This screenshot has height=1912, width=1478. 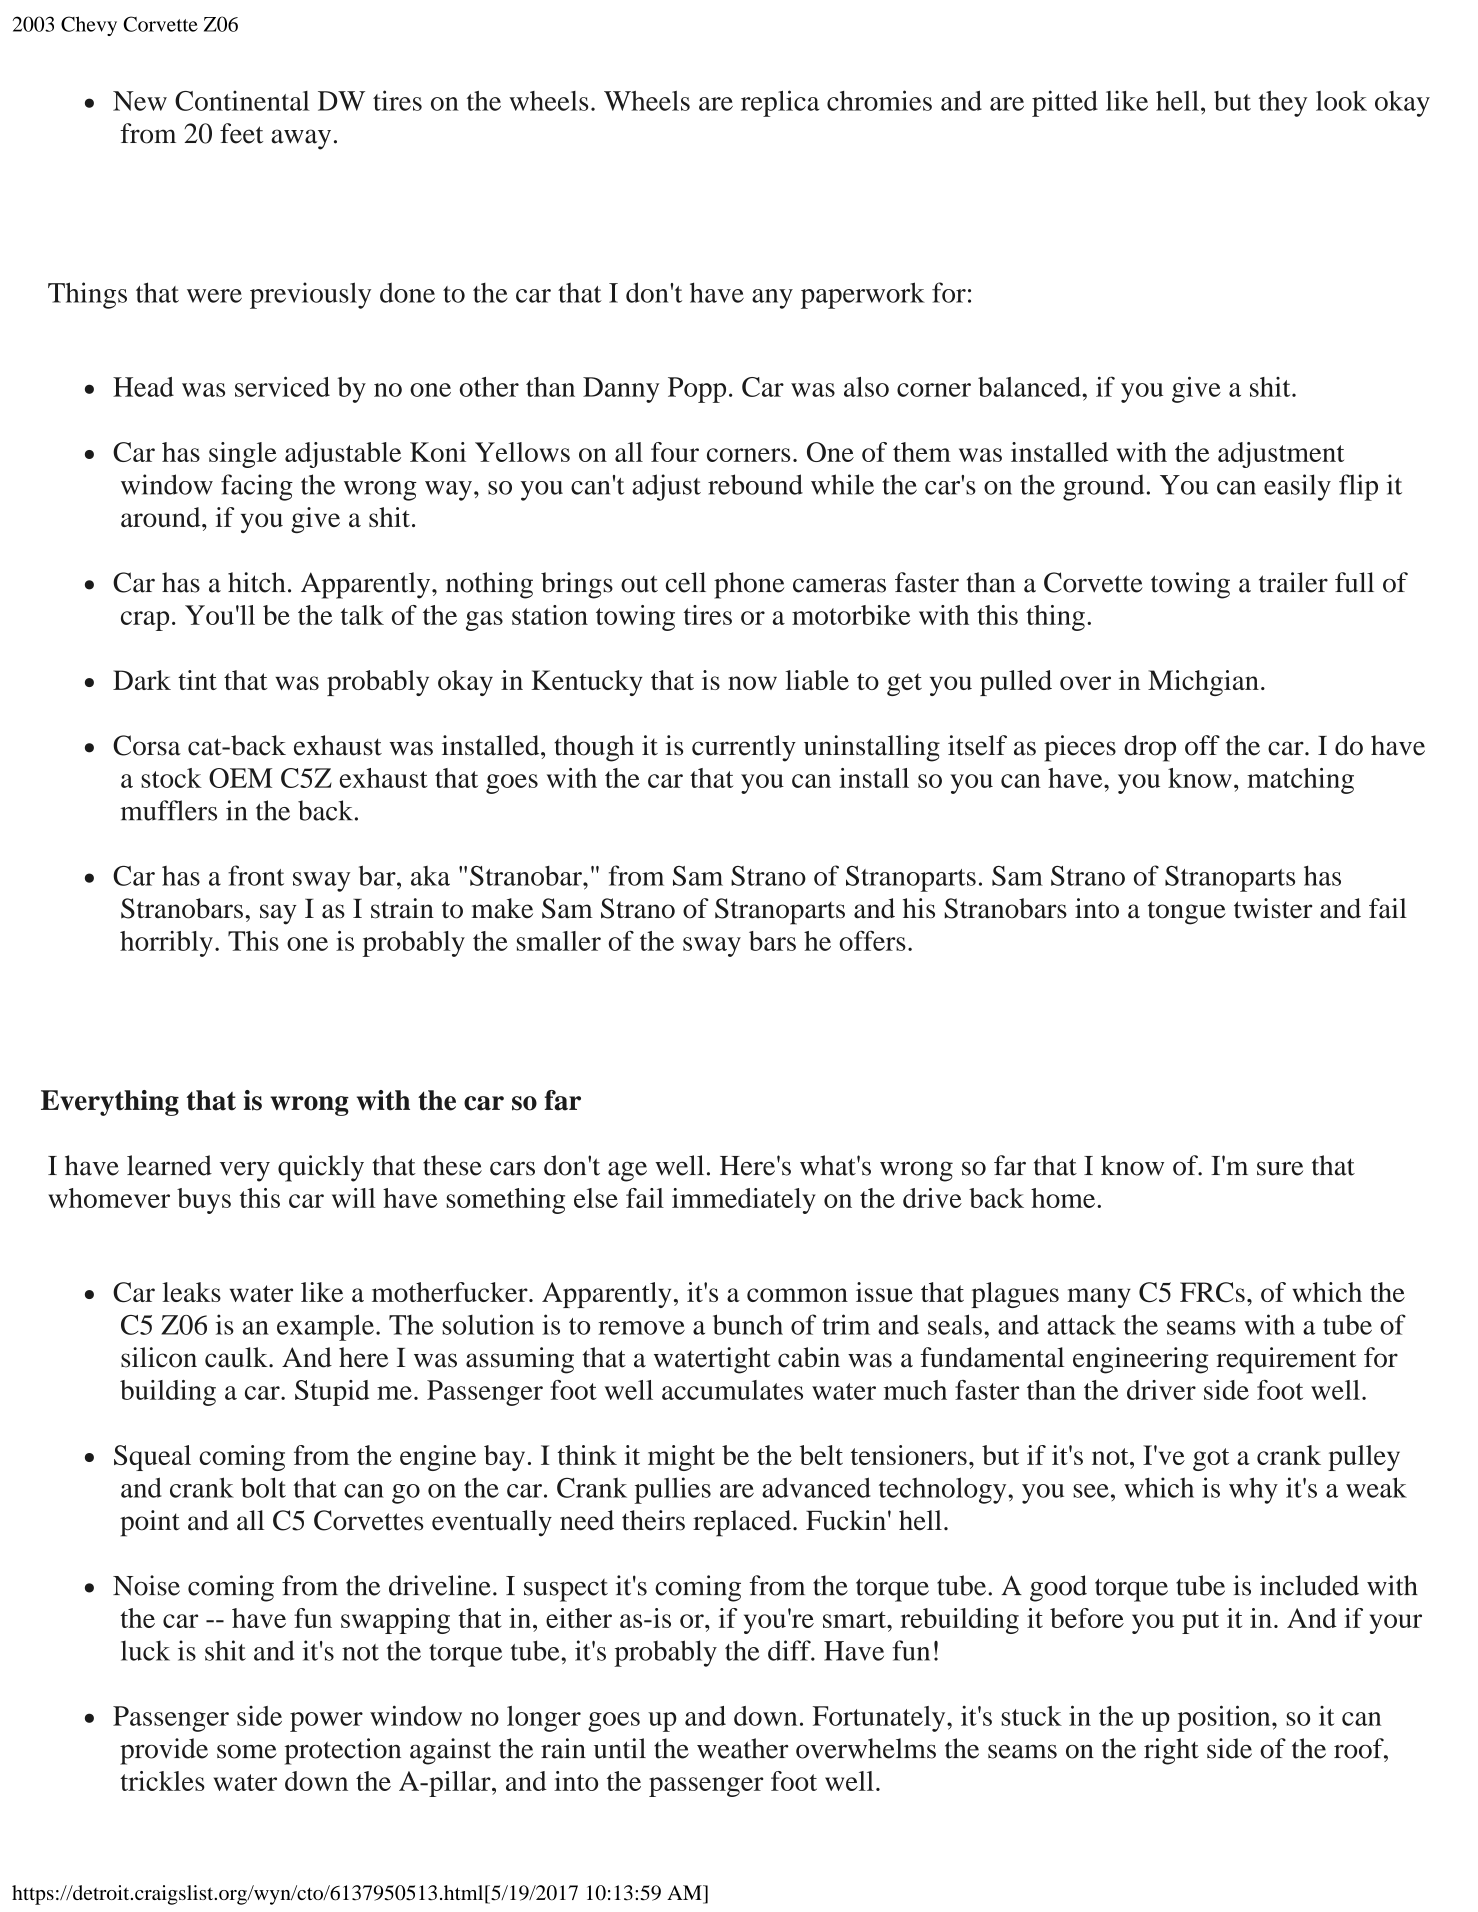 I want to click on replica, so click(x=780, y=103).
